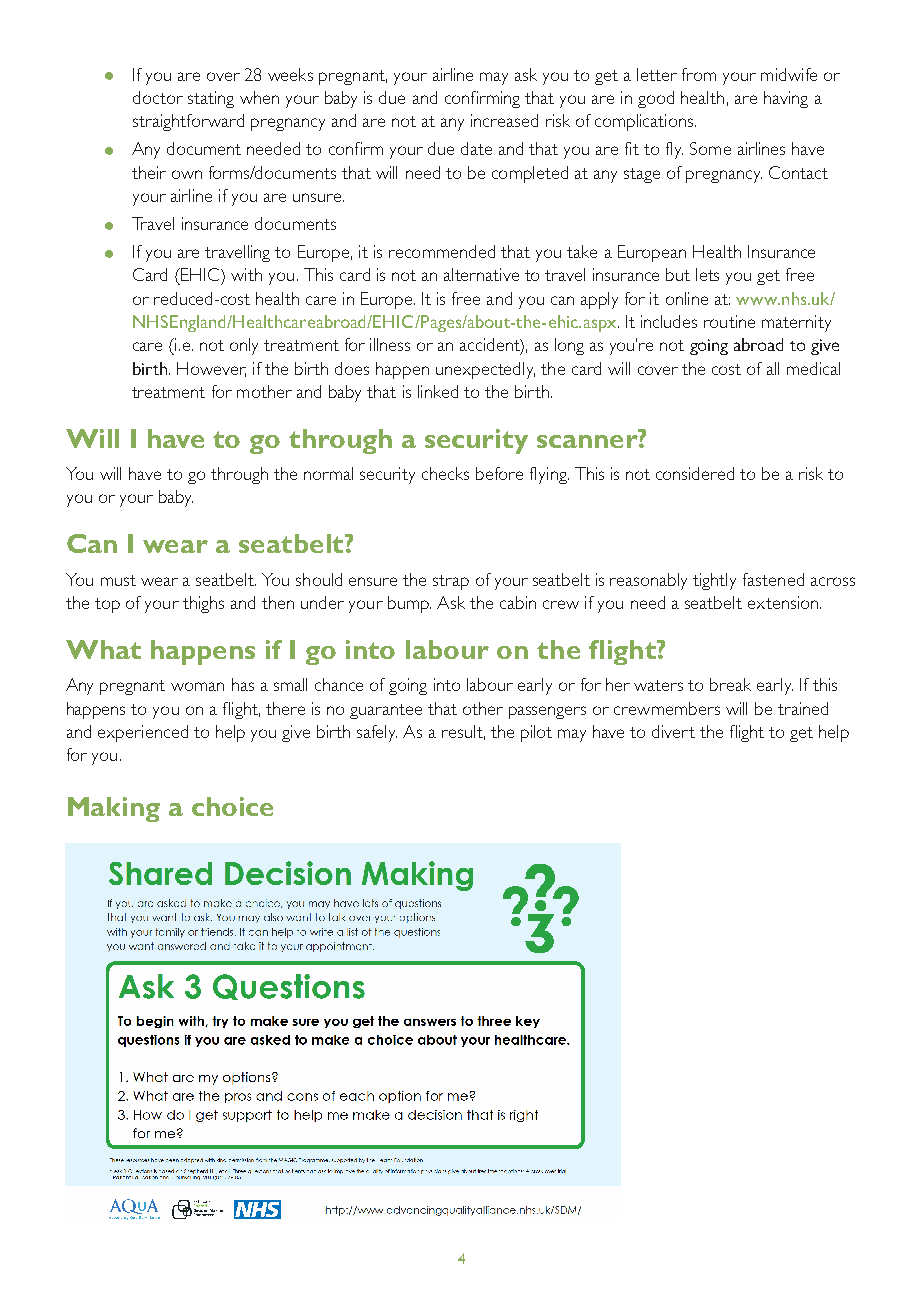 This screenshot has width=924, height=1308. Describe the element at coordinates (211, 99) in the screenshot. I see `stating` at that location.
